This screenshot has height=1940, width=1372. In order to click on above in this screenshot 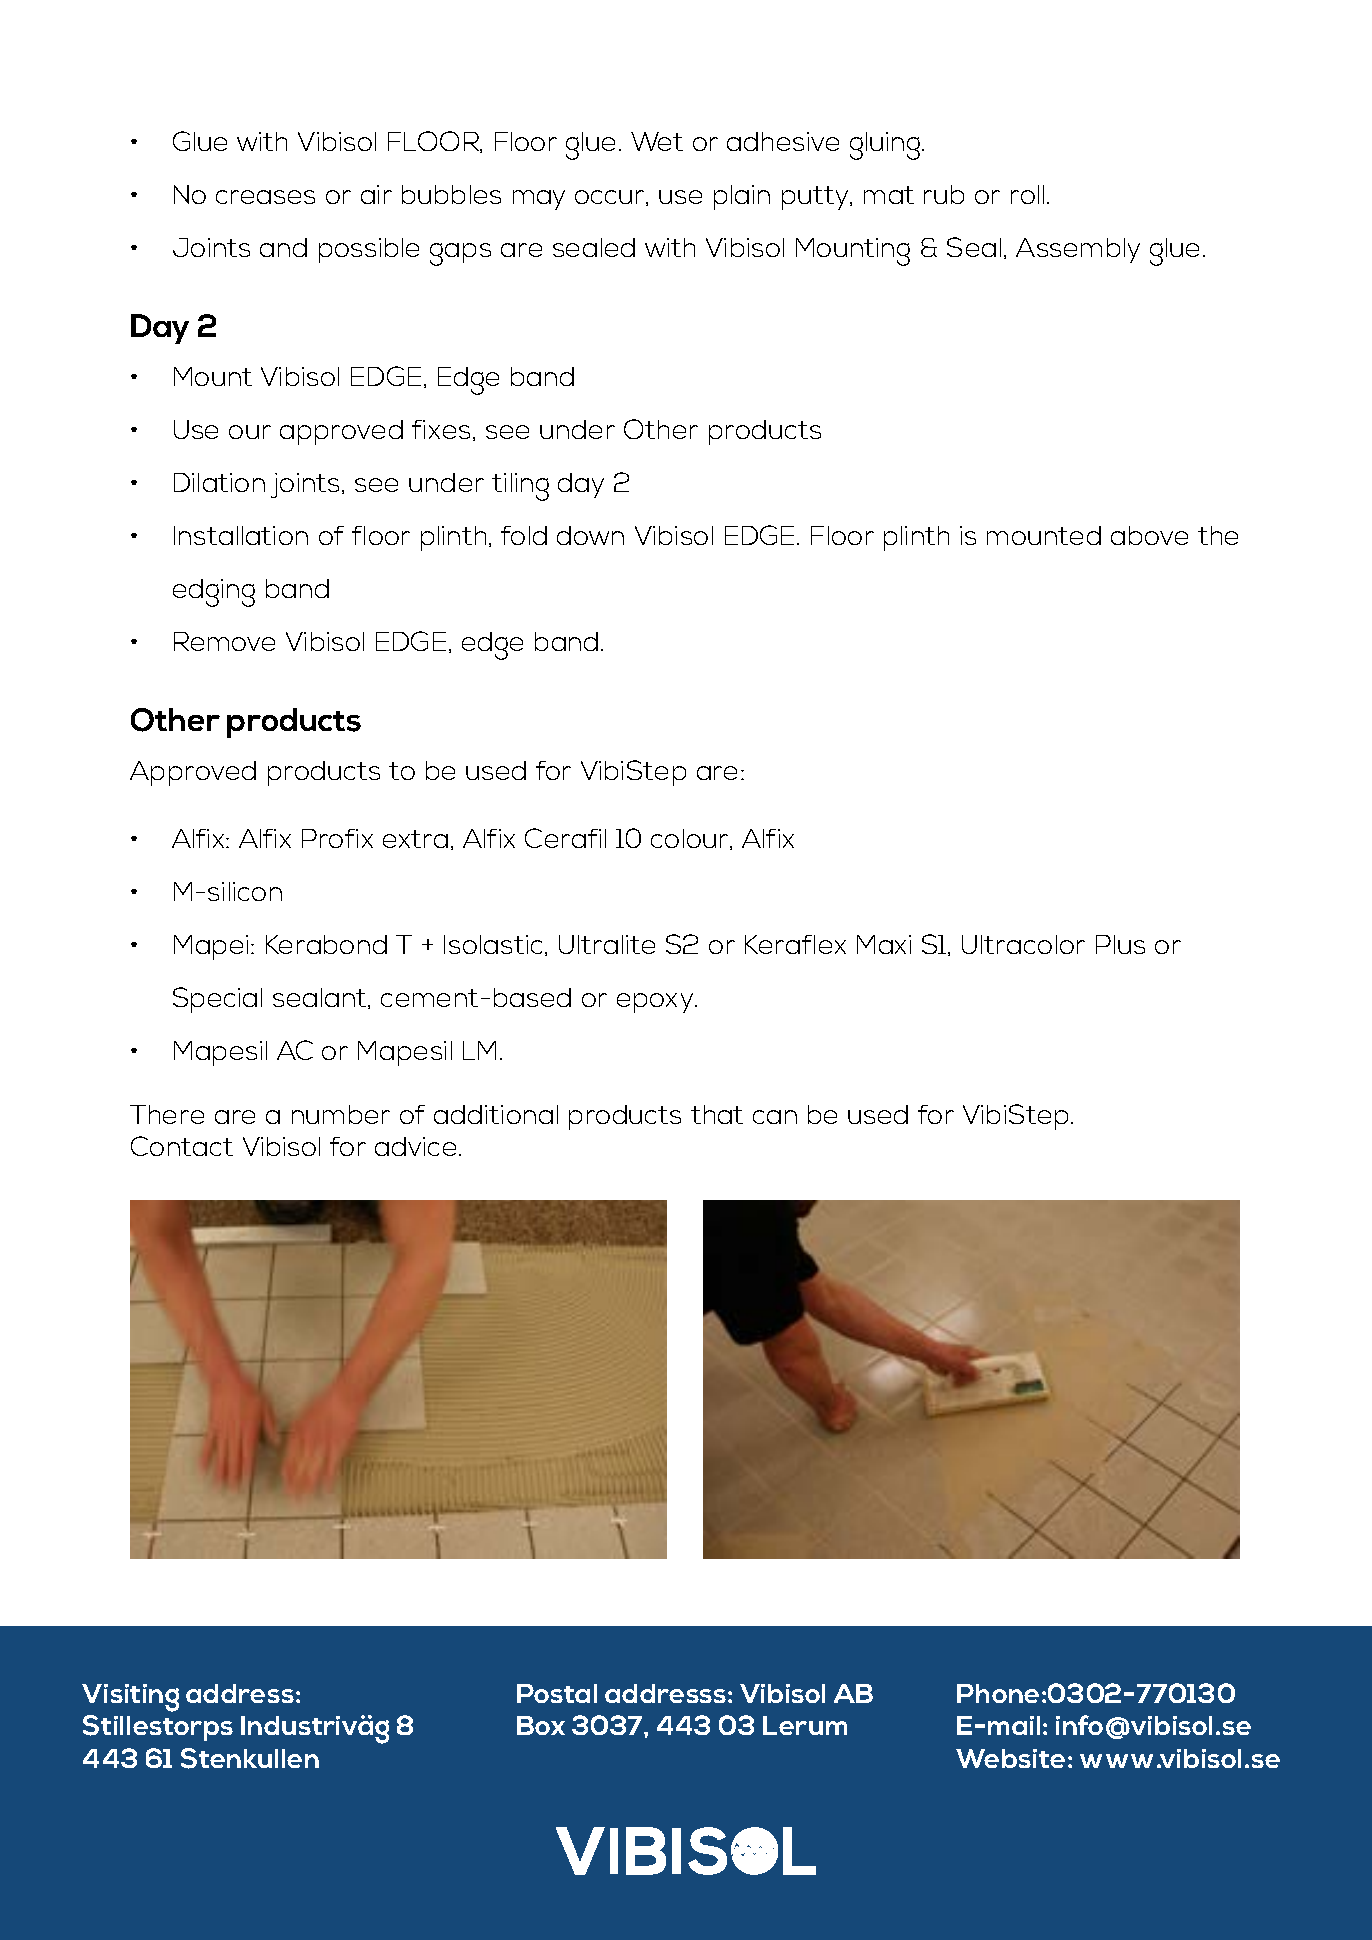, I will do `click(1149, 535)`.
